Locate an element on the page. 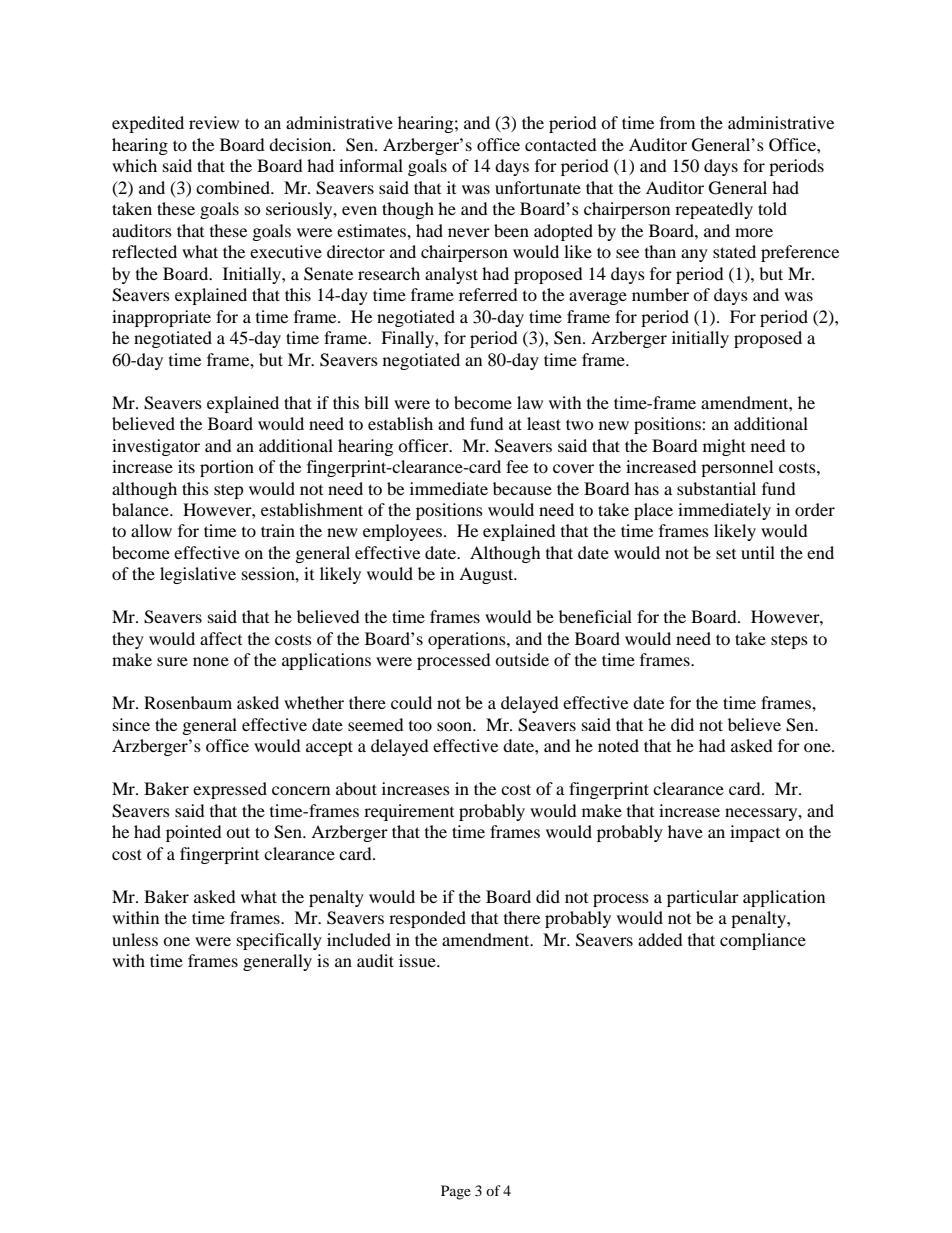 This image has height=1233, width=952. unfortunate is located at coordinates (538, 187).
